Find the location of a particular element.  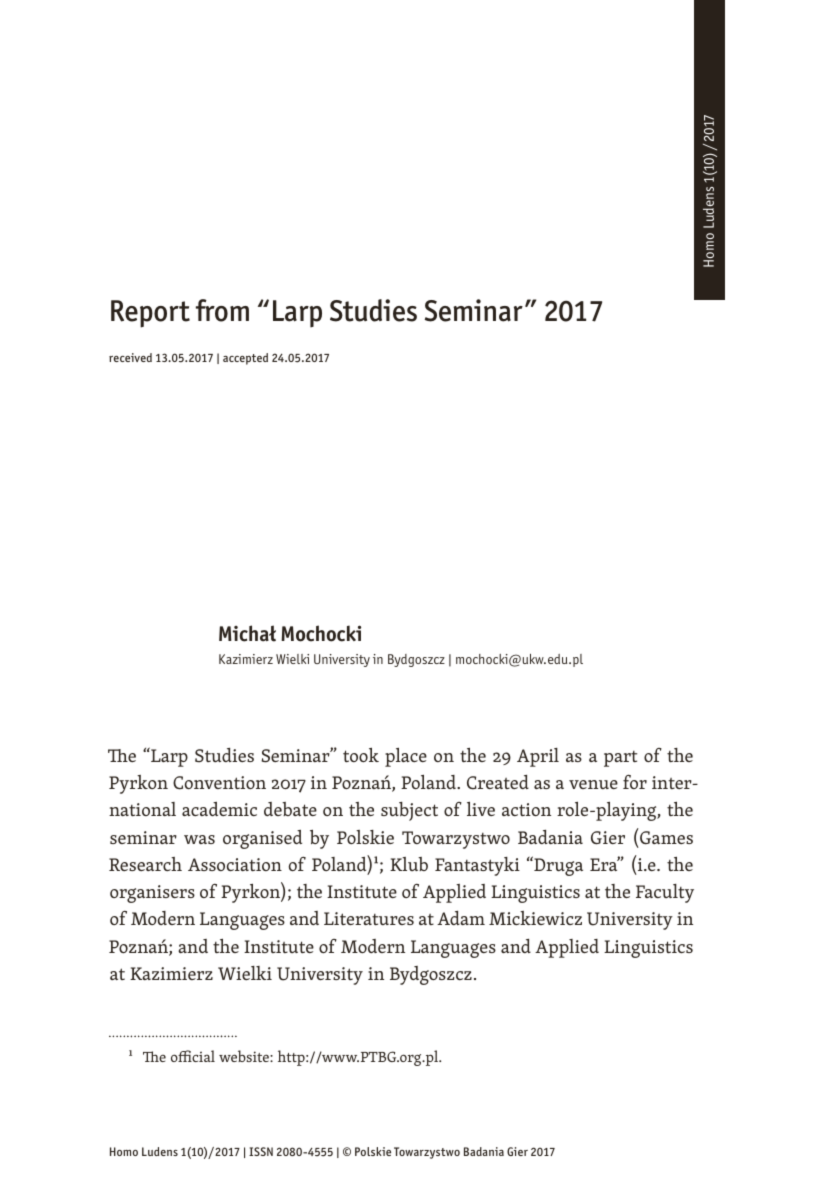

Convention is located at coordinates (219, 783).
